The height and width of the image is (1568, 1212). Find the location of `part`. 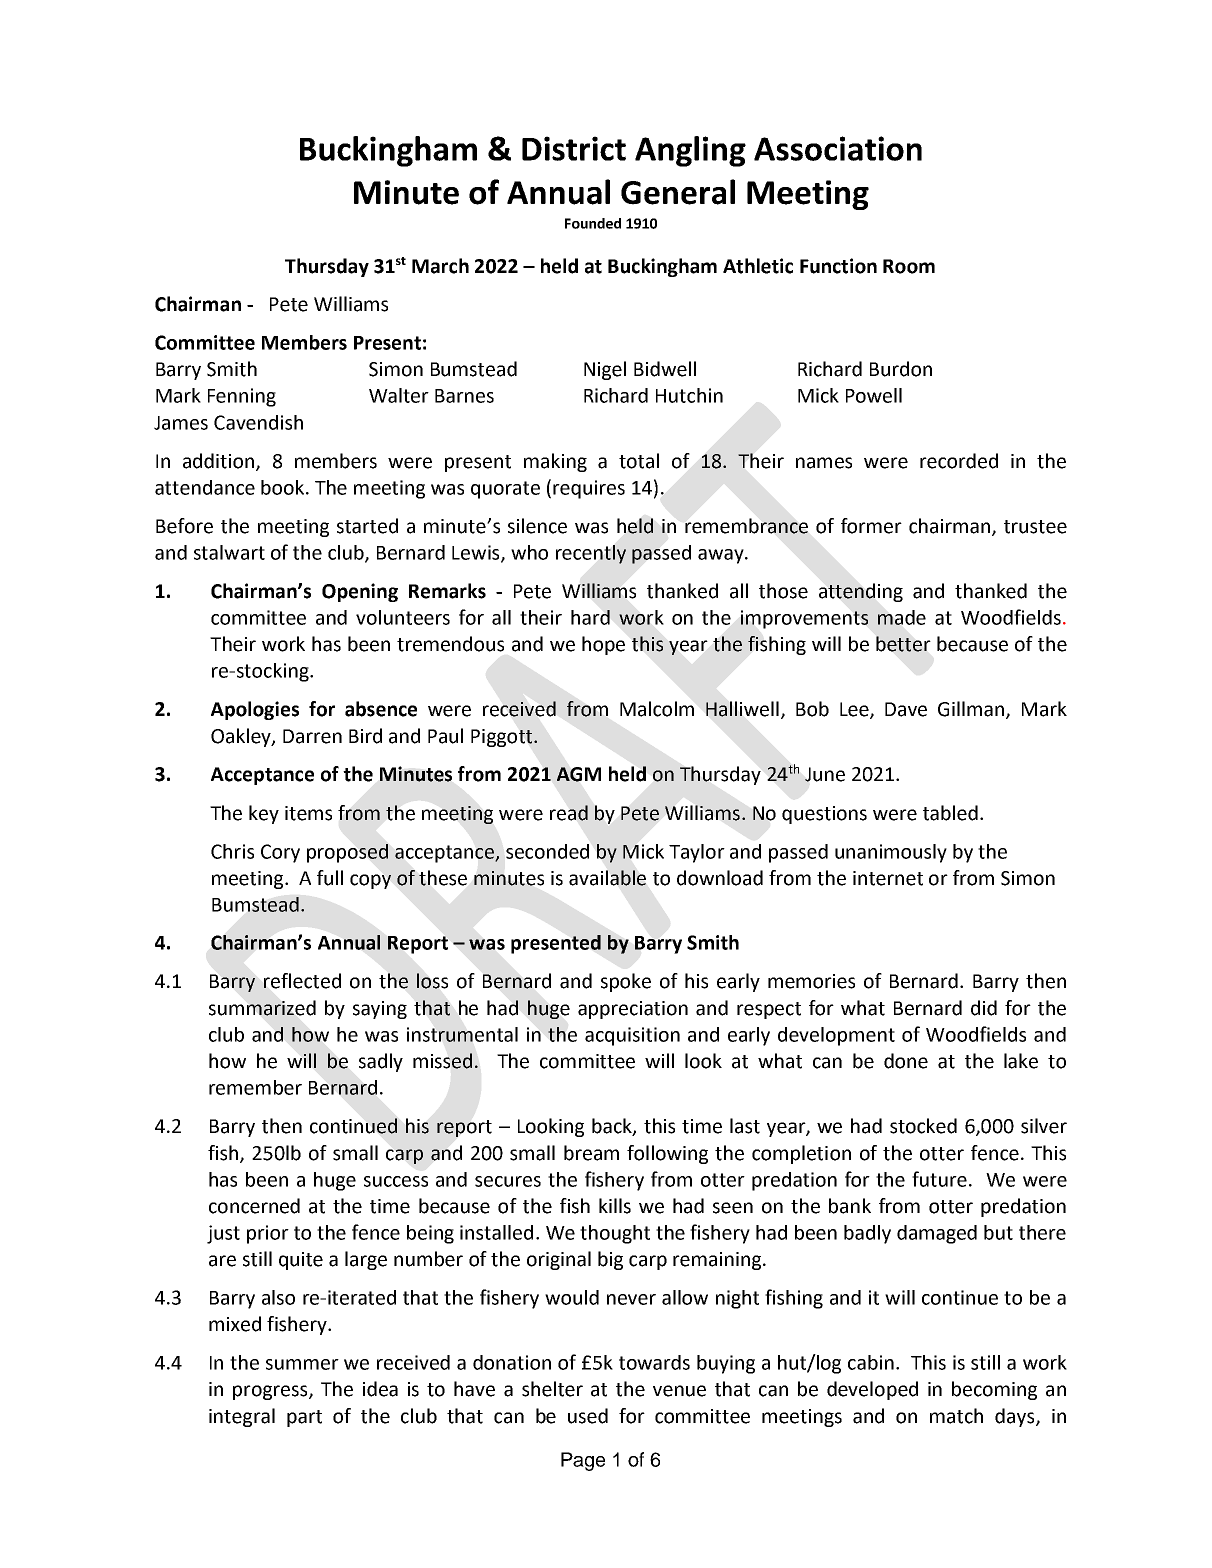

part is located at coordinates (304, 1418).
